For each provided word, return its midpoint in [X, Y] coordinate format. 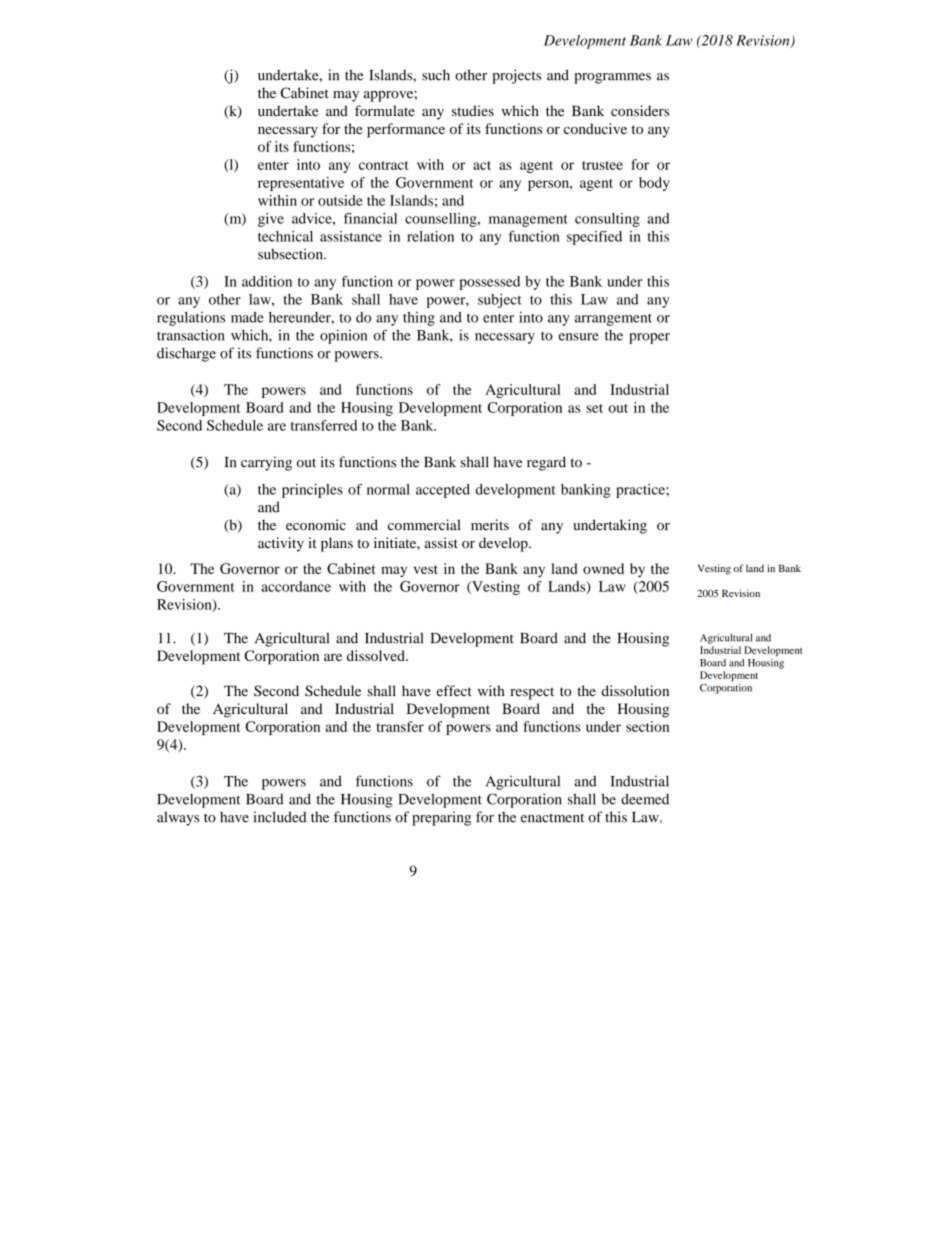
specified [594, 238]
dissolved [377, 655]
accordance [296, 586]
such [436, 75]
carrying [266, 463]
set [594, 408]
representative [301, 184]
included [279, 817]
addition [267, 281]
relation [430, 236]
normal [388, 489]
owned [603, 568]
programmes [612, 78]
